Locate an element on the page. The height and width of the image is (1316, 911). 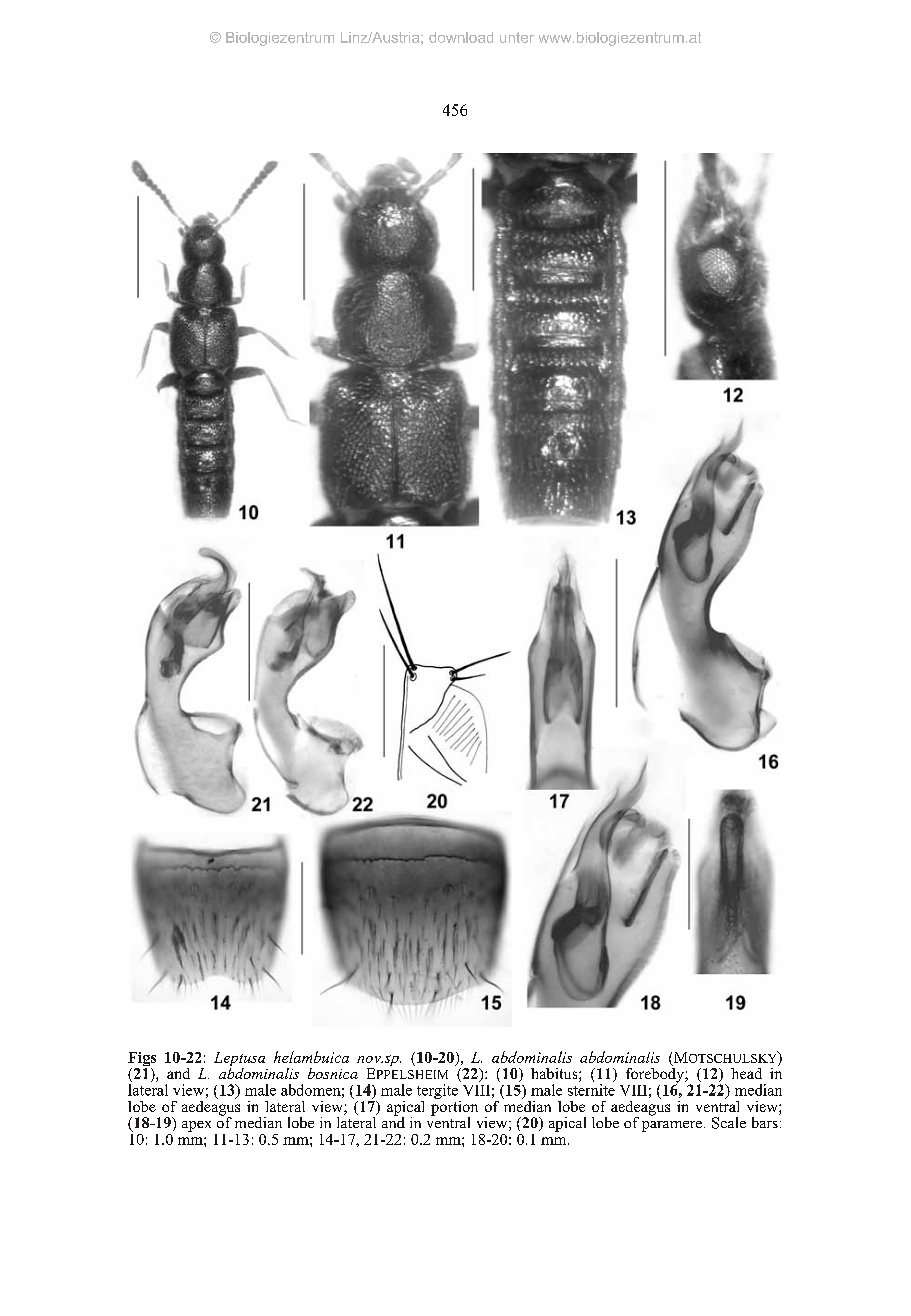
bars is located at coordinates (766, 1121).
